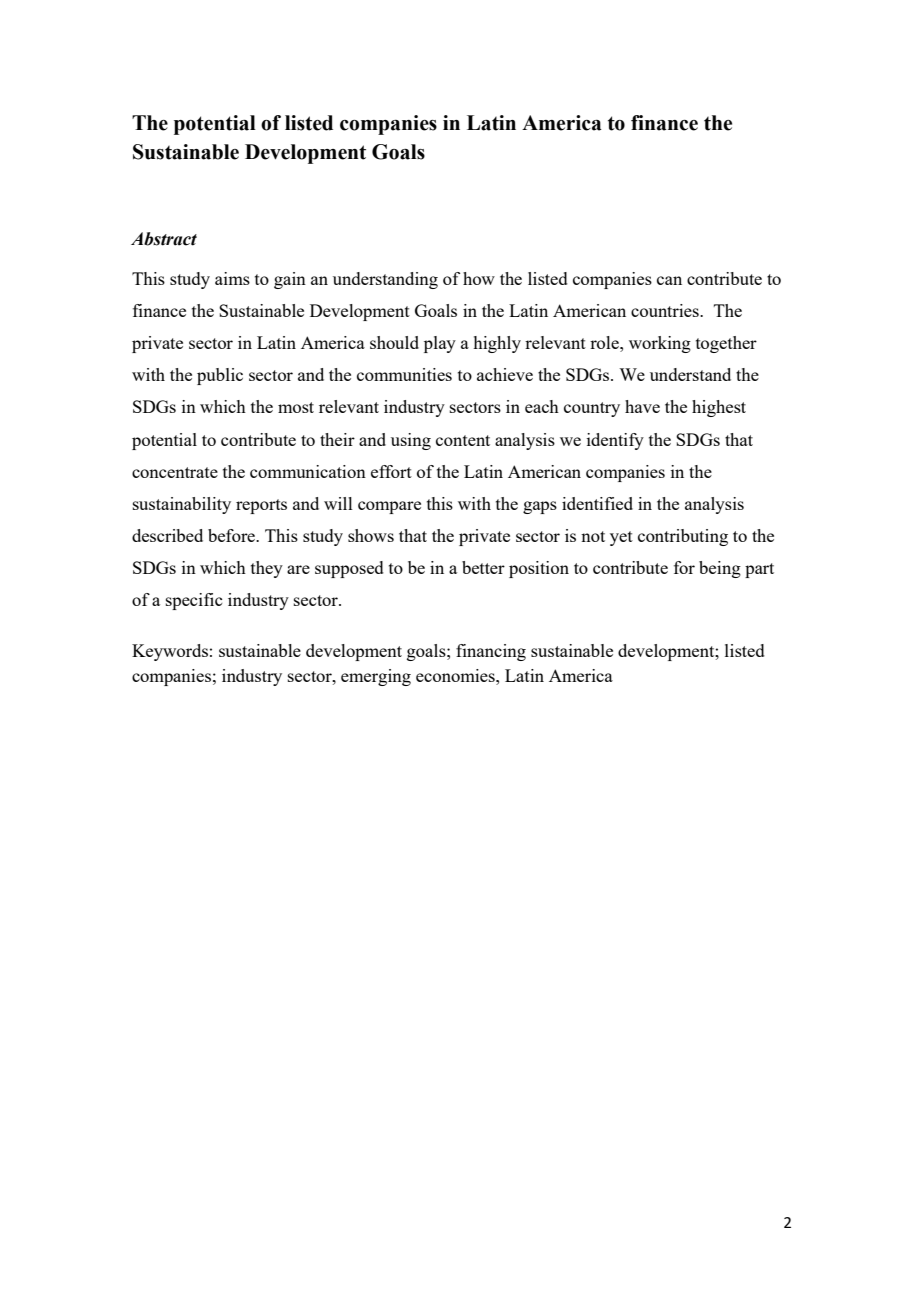  I want to click on being, so click(720, 569).
